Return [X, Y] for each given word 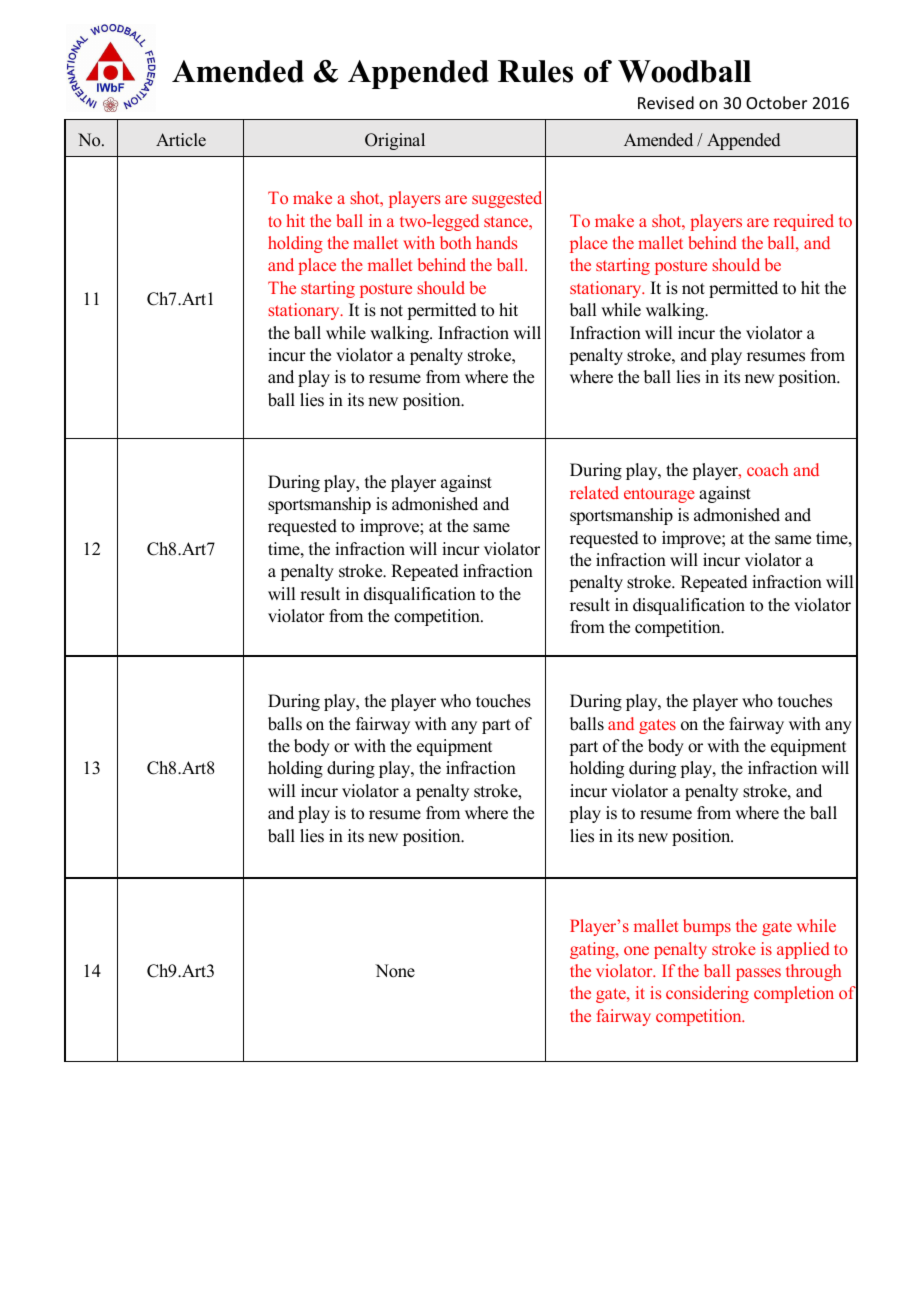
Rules [535, 71]
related [594, 492]
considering [707, 994]
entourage [659, 495]
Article [181, 140]
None [395, 971]
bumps [707, 927]
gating [593, 950]
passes [758, 974]
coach [767, 469]
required [804, 222]
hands [497, 242]
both [455, 242]
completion [794, 994]
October [776, 102]
